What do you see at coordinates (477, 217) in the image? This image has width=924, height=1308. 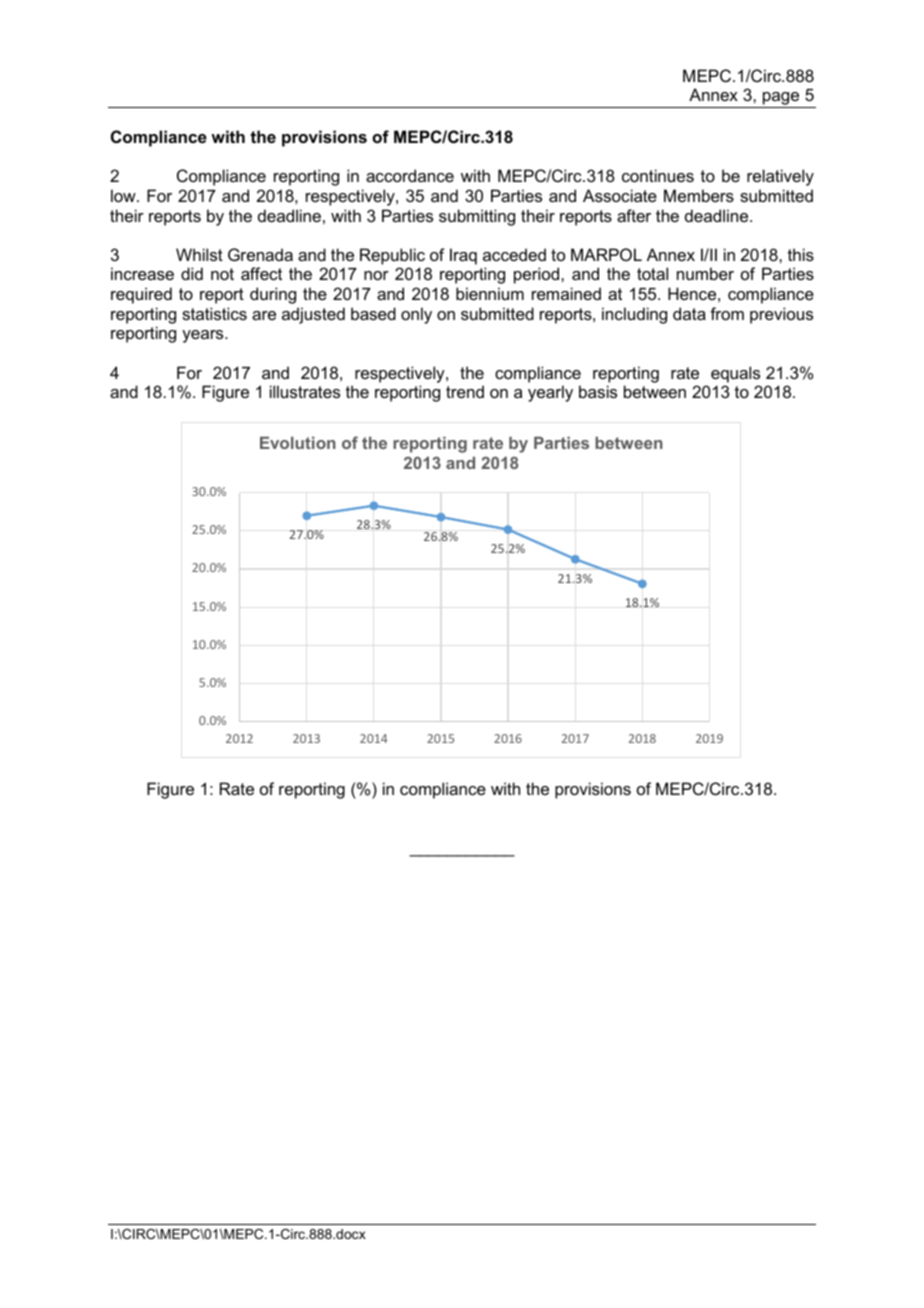 I see `submitting` at bounding box center [477, 217].
